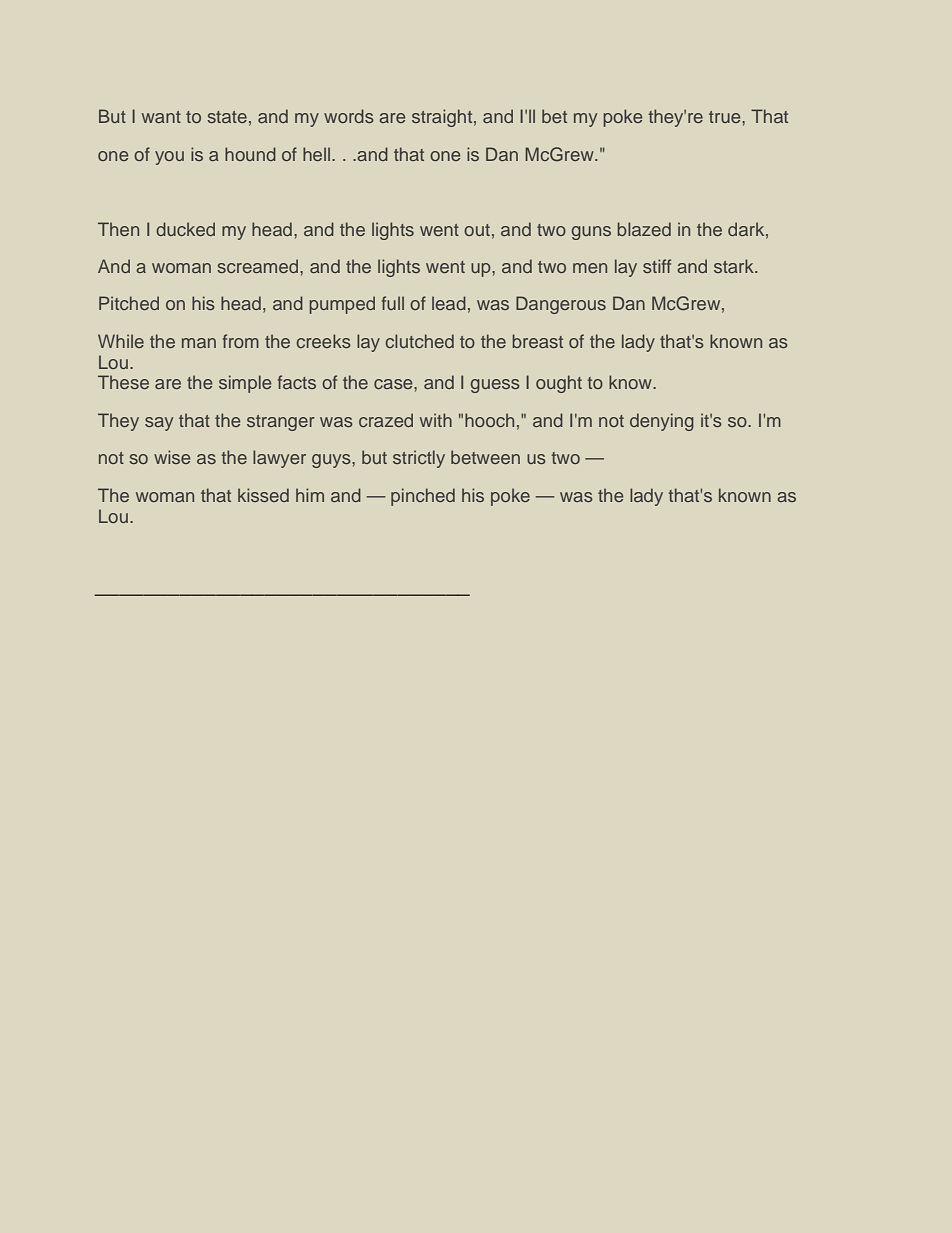 The height and width of the screenshot is (1233, 952). What do you see at coordinates (726, 117) in the screenshot?
I see `true` at bounding box center [726, 117].
